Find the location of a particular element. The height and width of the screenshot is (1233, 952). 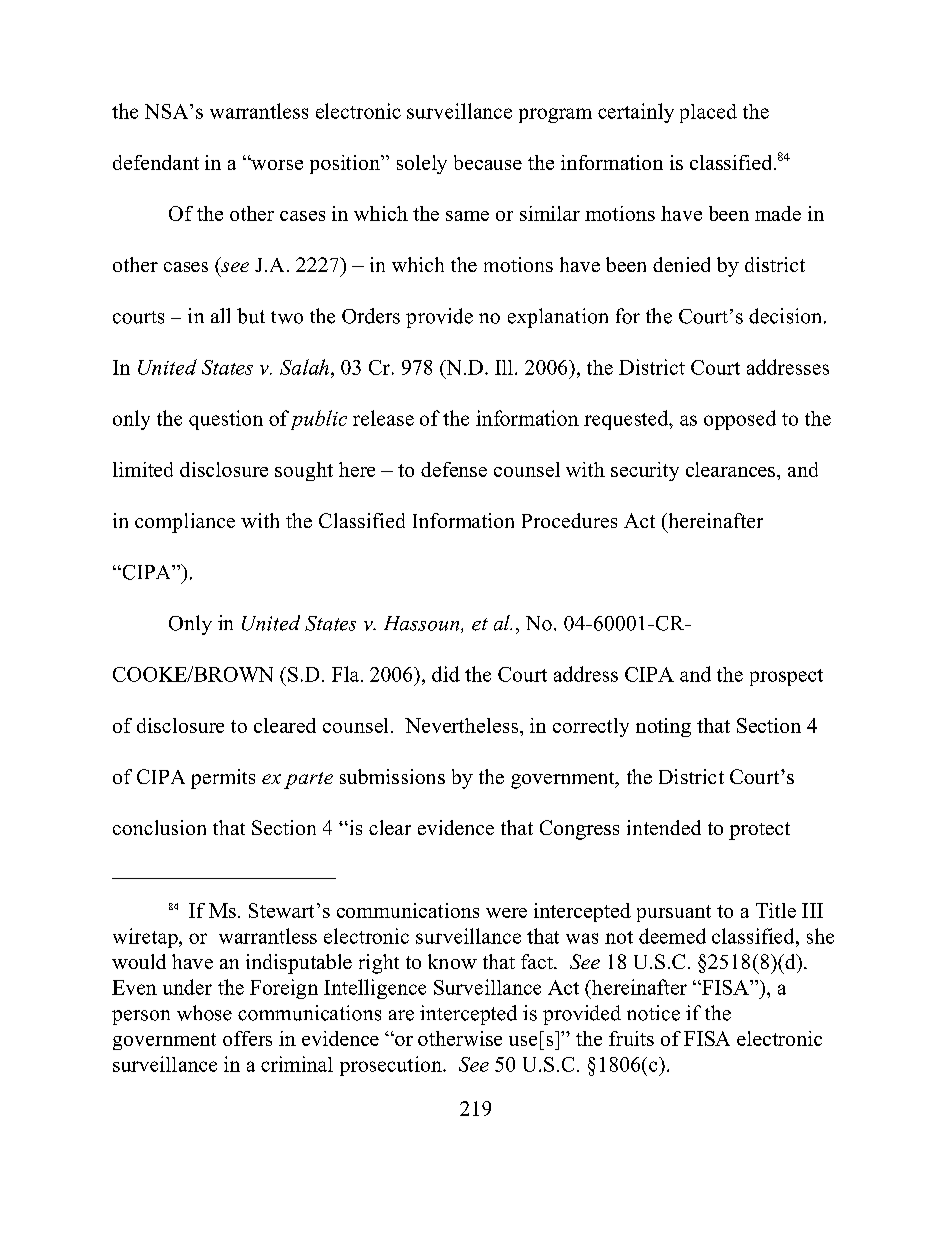

offers is located at coordinates (247, 1038).
